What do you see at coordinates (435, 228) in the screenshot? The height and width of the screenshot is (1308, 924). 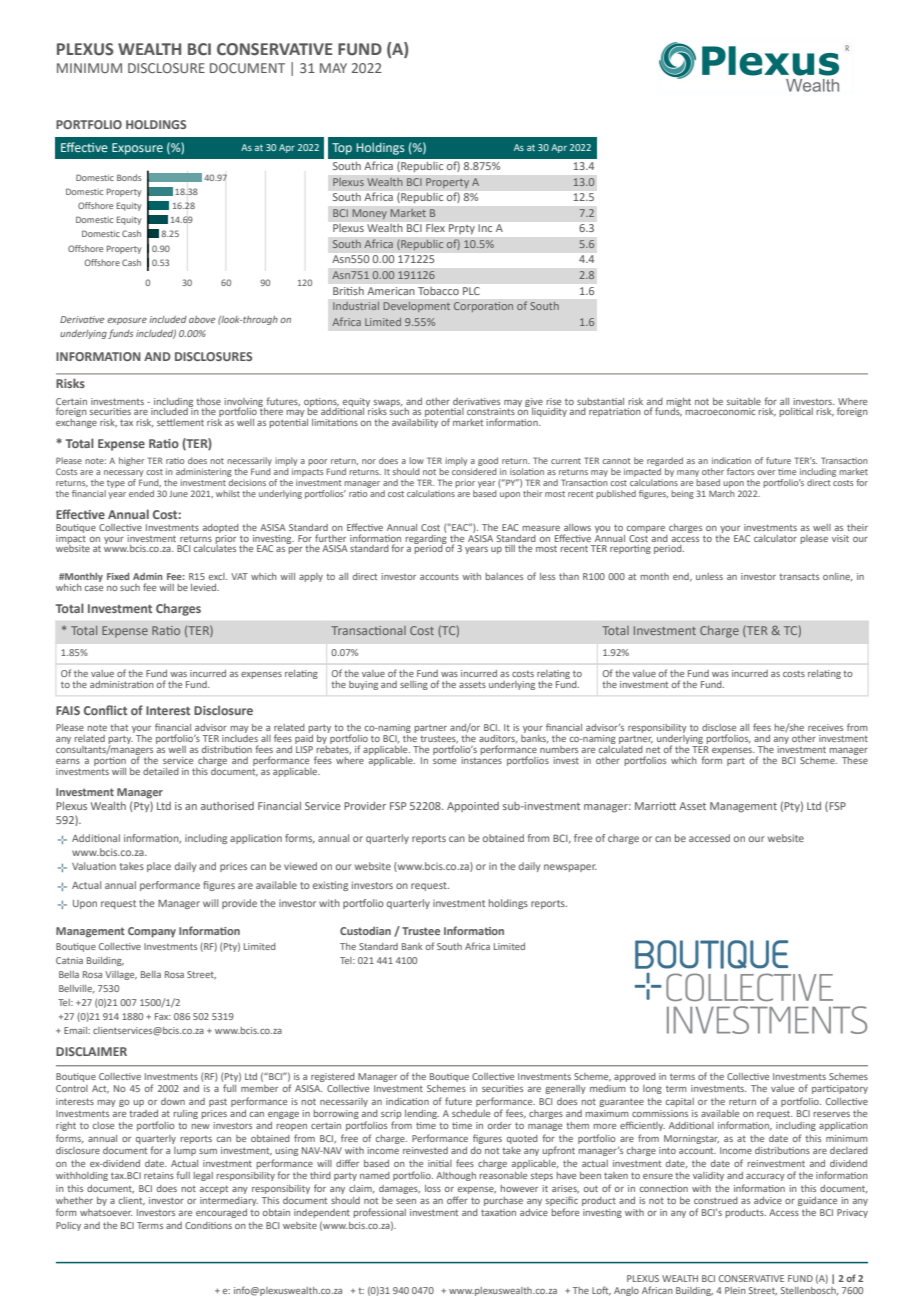 I see `Flex` at bounding box center [435, 228].
